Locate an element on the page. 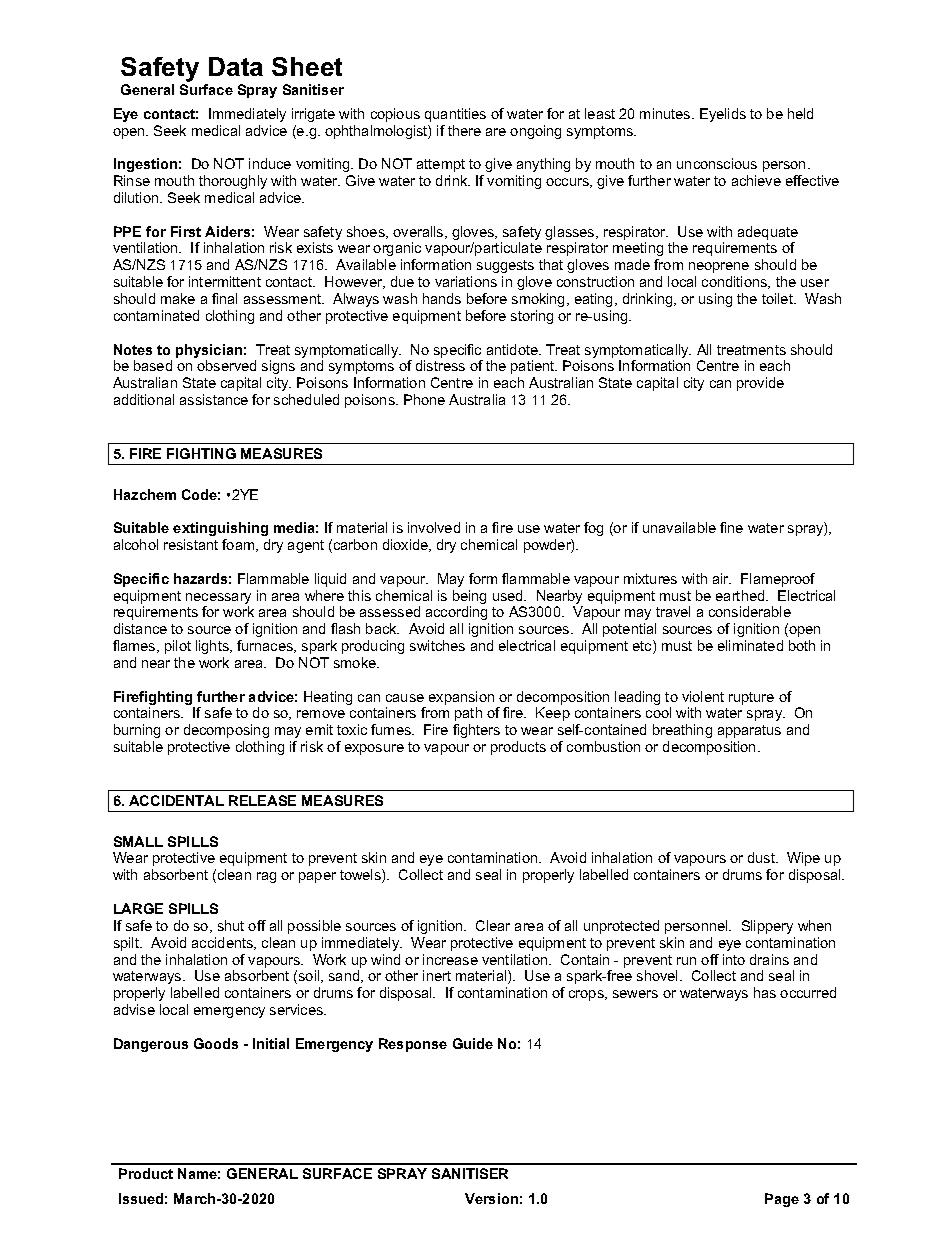 This image has height=1233, width=952. lights is located at coordinates (213, 647).
